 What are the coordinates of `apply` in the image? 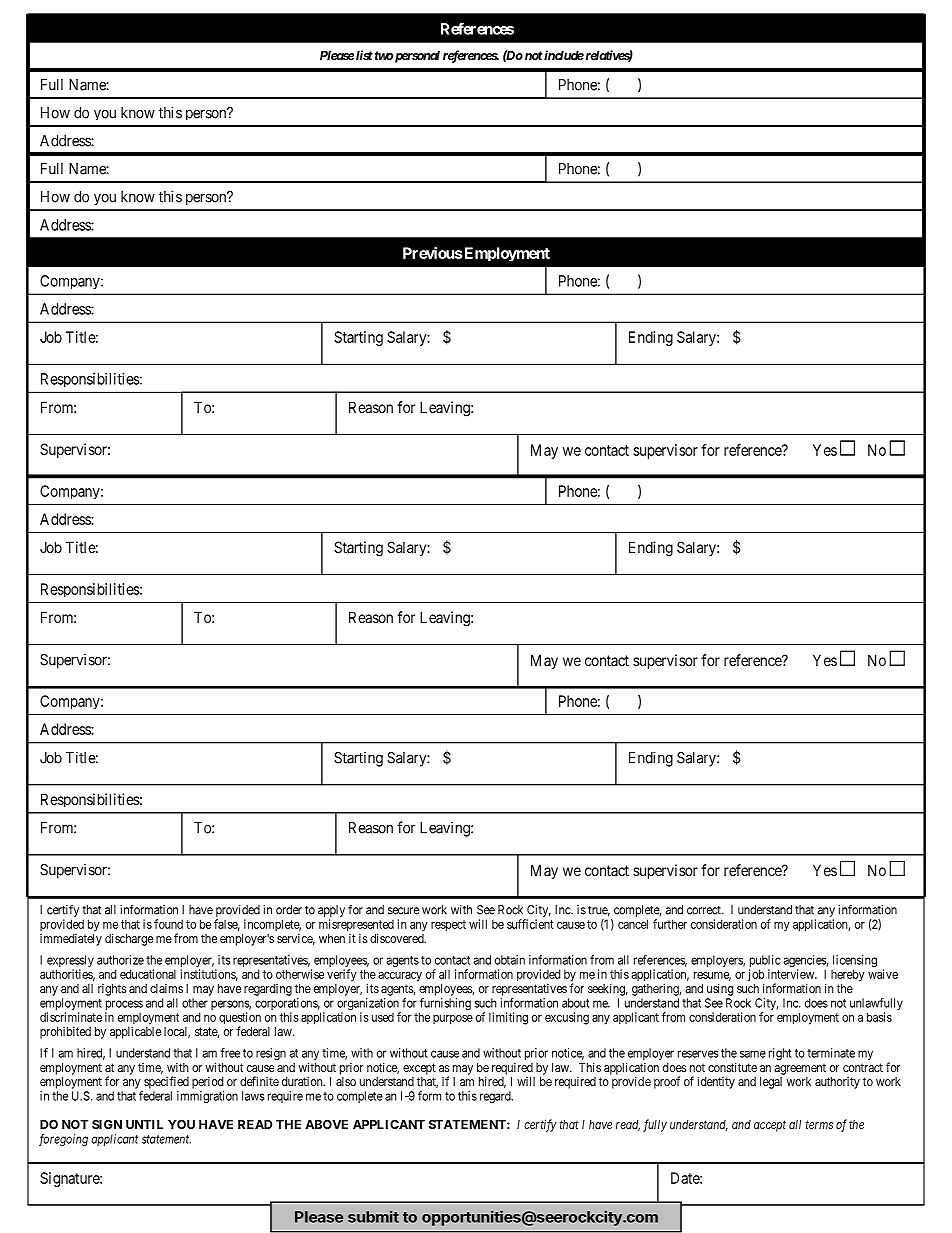 It's located at (331, 911).
